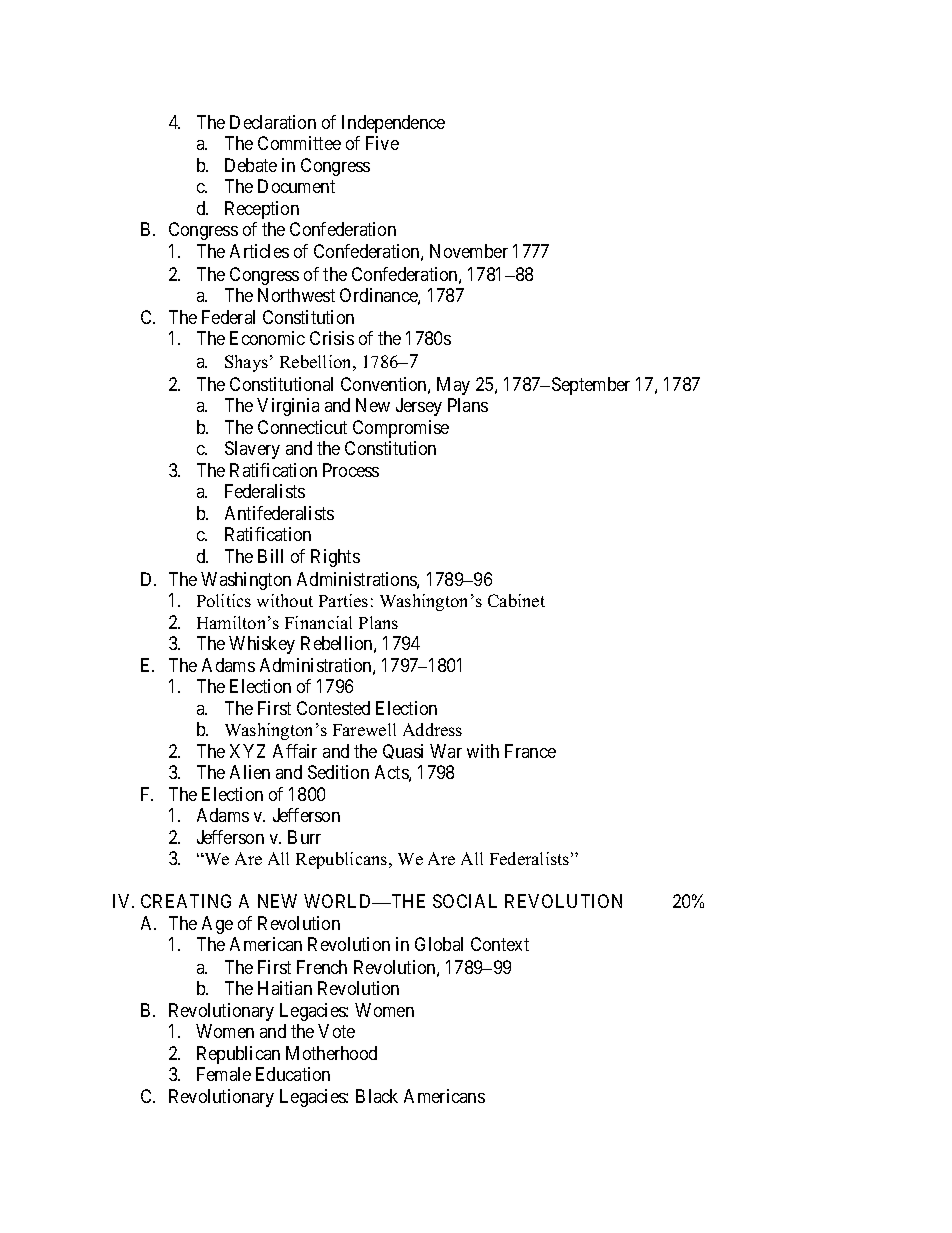 This screenshot has width=952, height=1233. I want to click on Five, so click(382, 143).
